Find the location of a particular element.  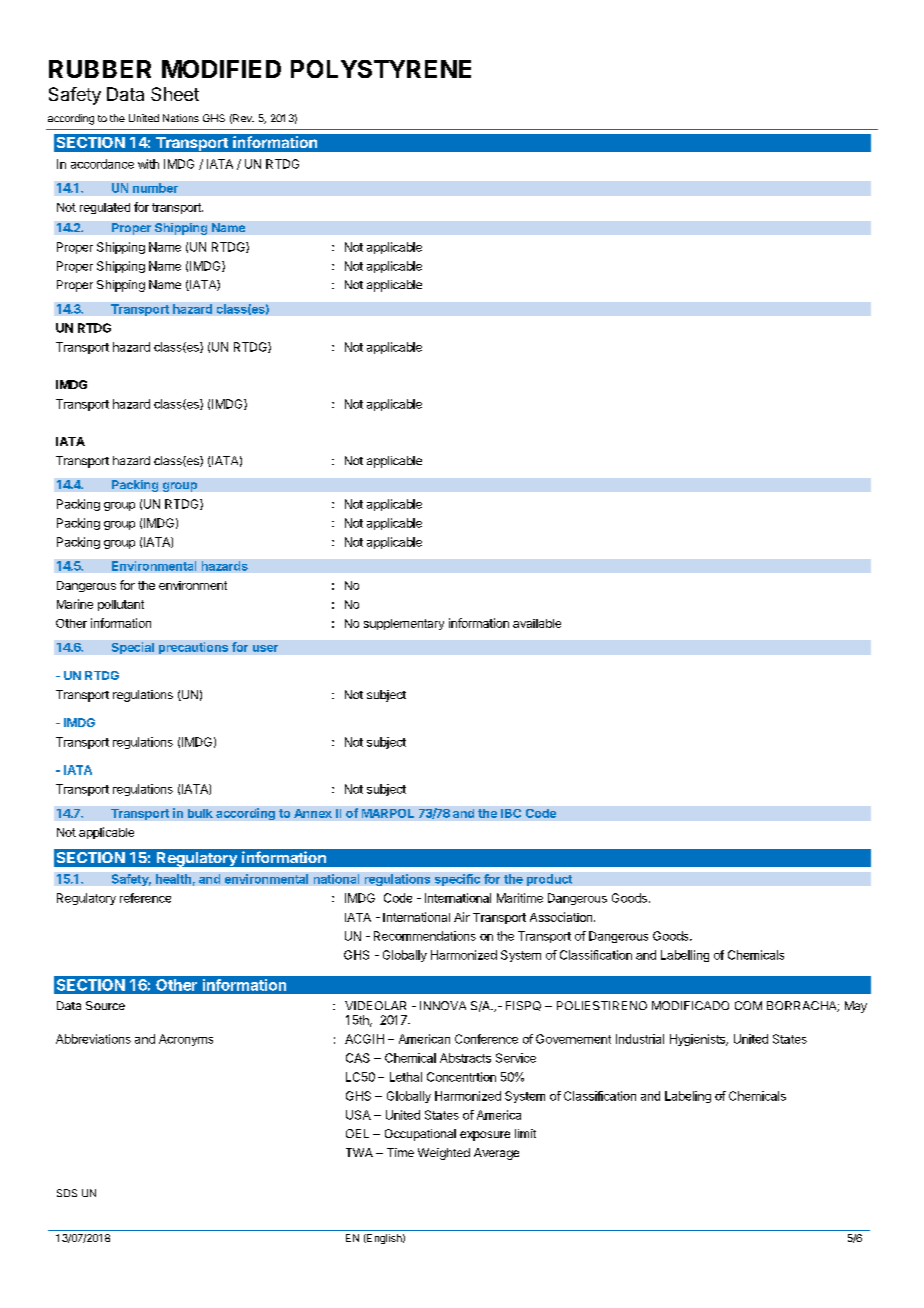

regulated is located at coordinates (105, 208).
